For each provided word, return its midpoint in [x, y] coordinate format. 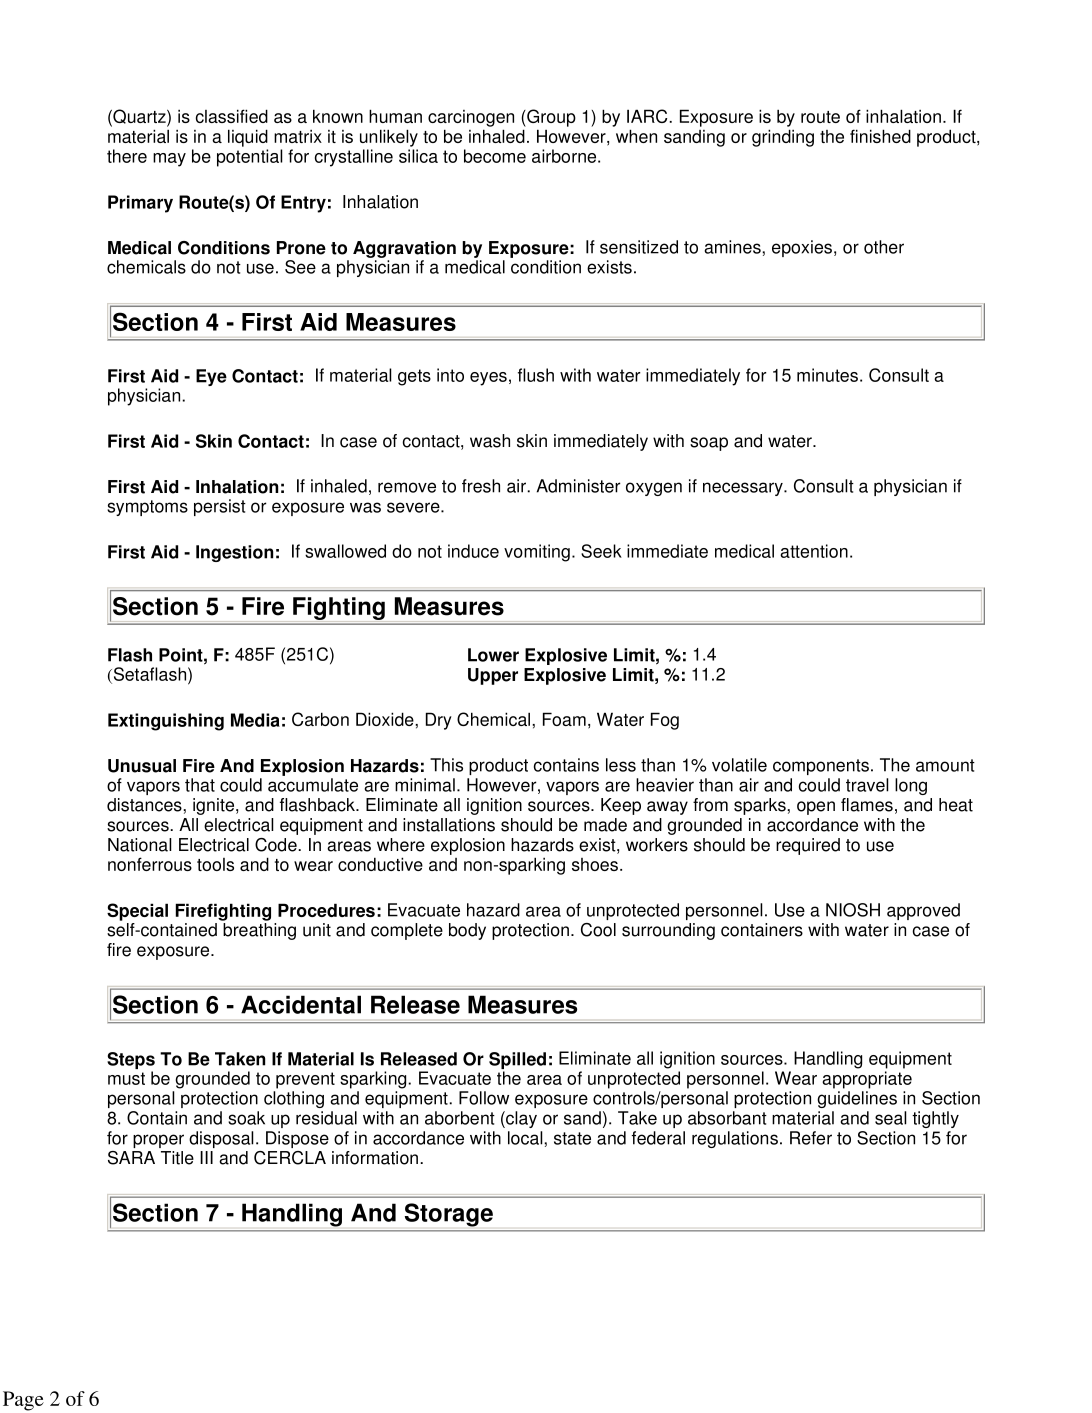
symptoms [147, 508]
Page [23, 1401]
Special [137, 912]
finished [880, 136]
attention [814, 551]
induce [473, 551]
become [495, 156]
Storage [449, 1215]
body [467, 931]
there [127, 156]
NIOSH [853, 910]
